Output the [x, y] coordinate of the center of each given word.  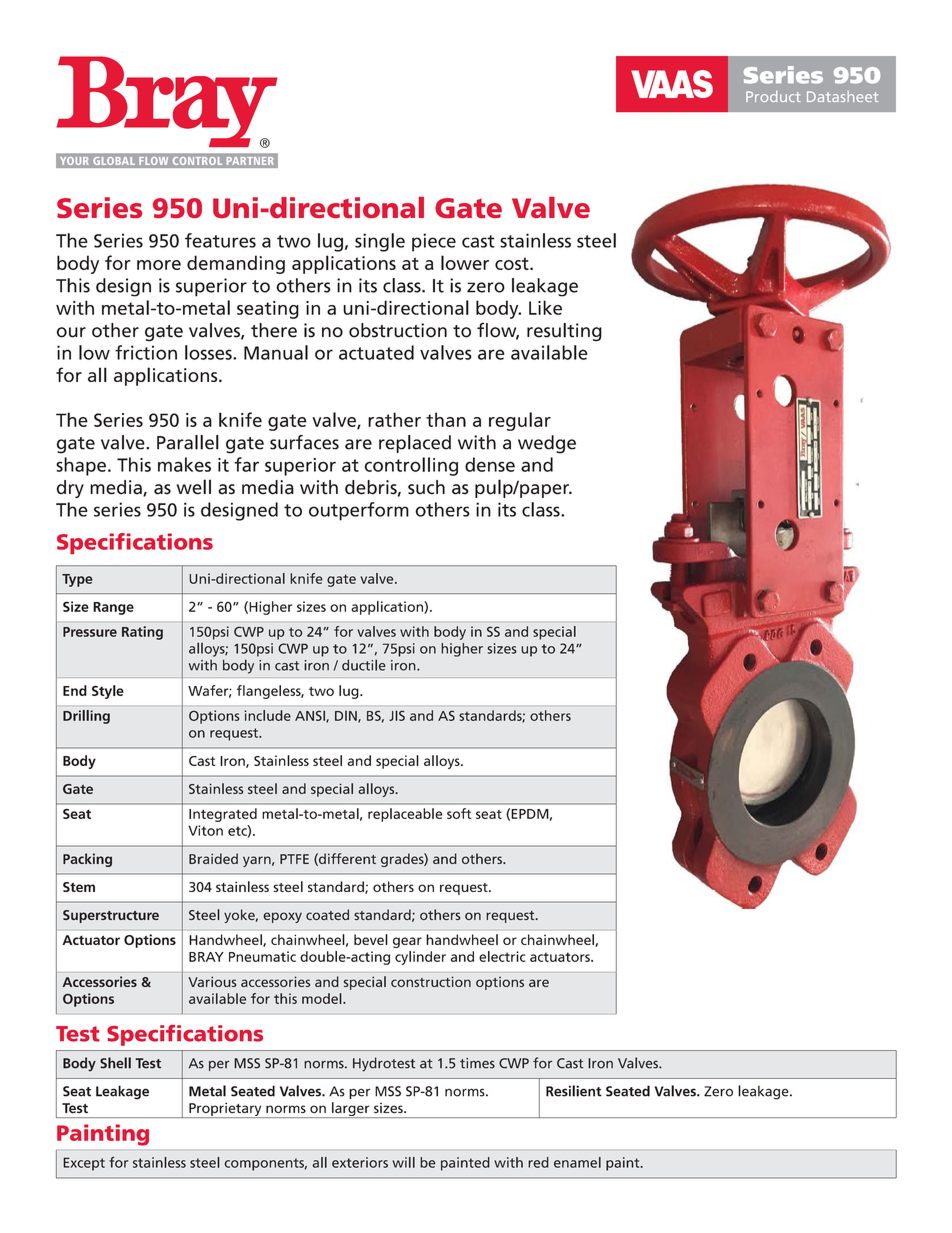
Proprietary [225, 1110]
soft [459, 813]
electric [502, 956]
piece [434, 242]
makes [184, 464]
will [403, 1162]
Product [773, 96]
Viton [205, 830]
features [220, 240]
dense [490, 464]
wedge [547, 444]
